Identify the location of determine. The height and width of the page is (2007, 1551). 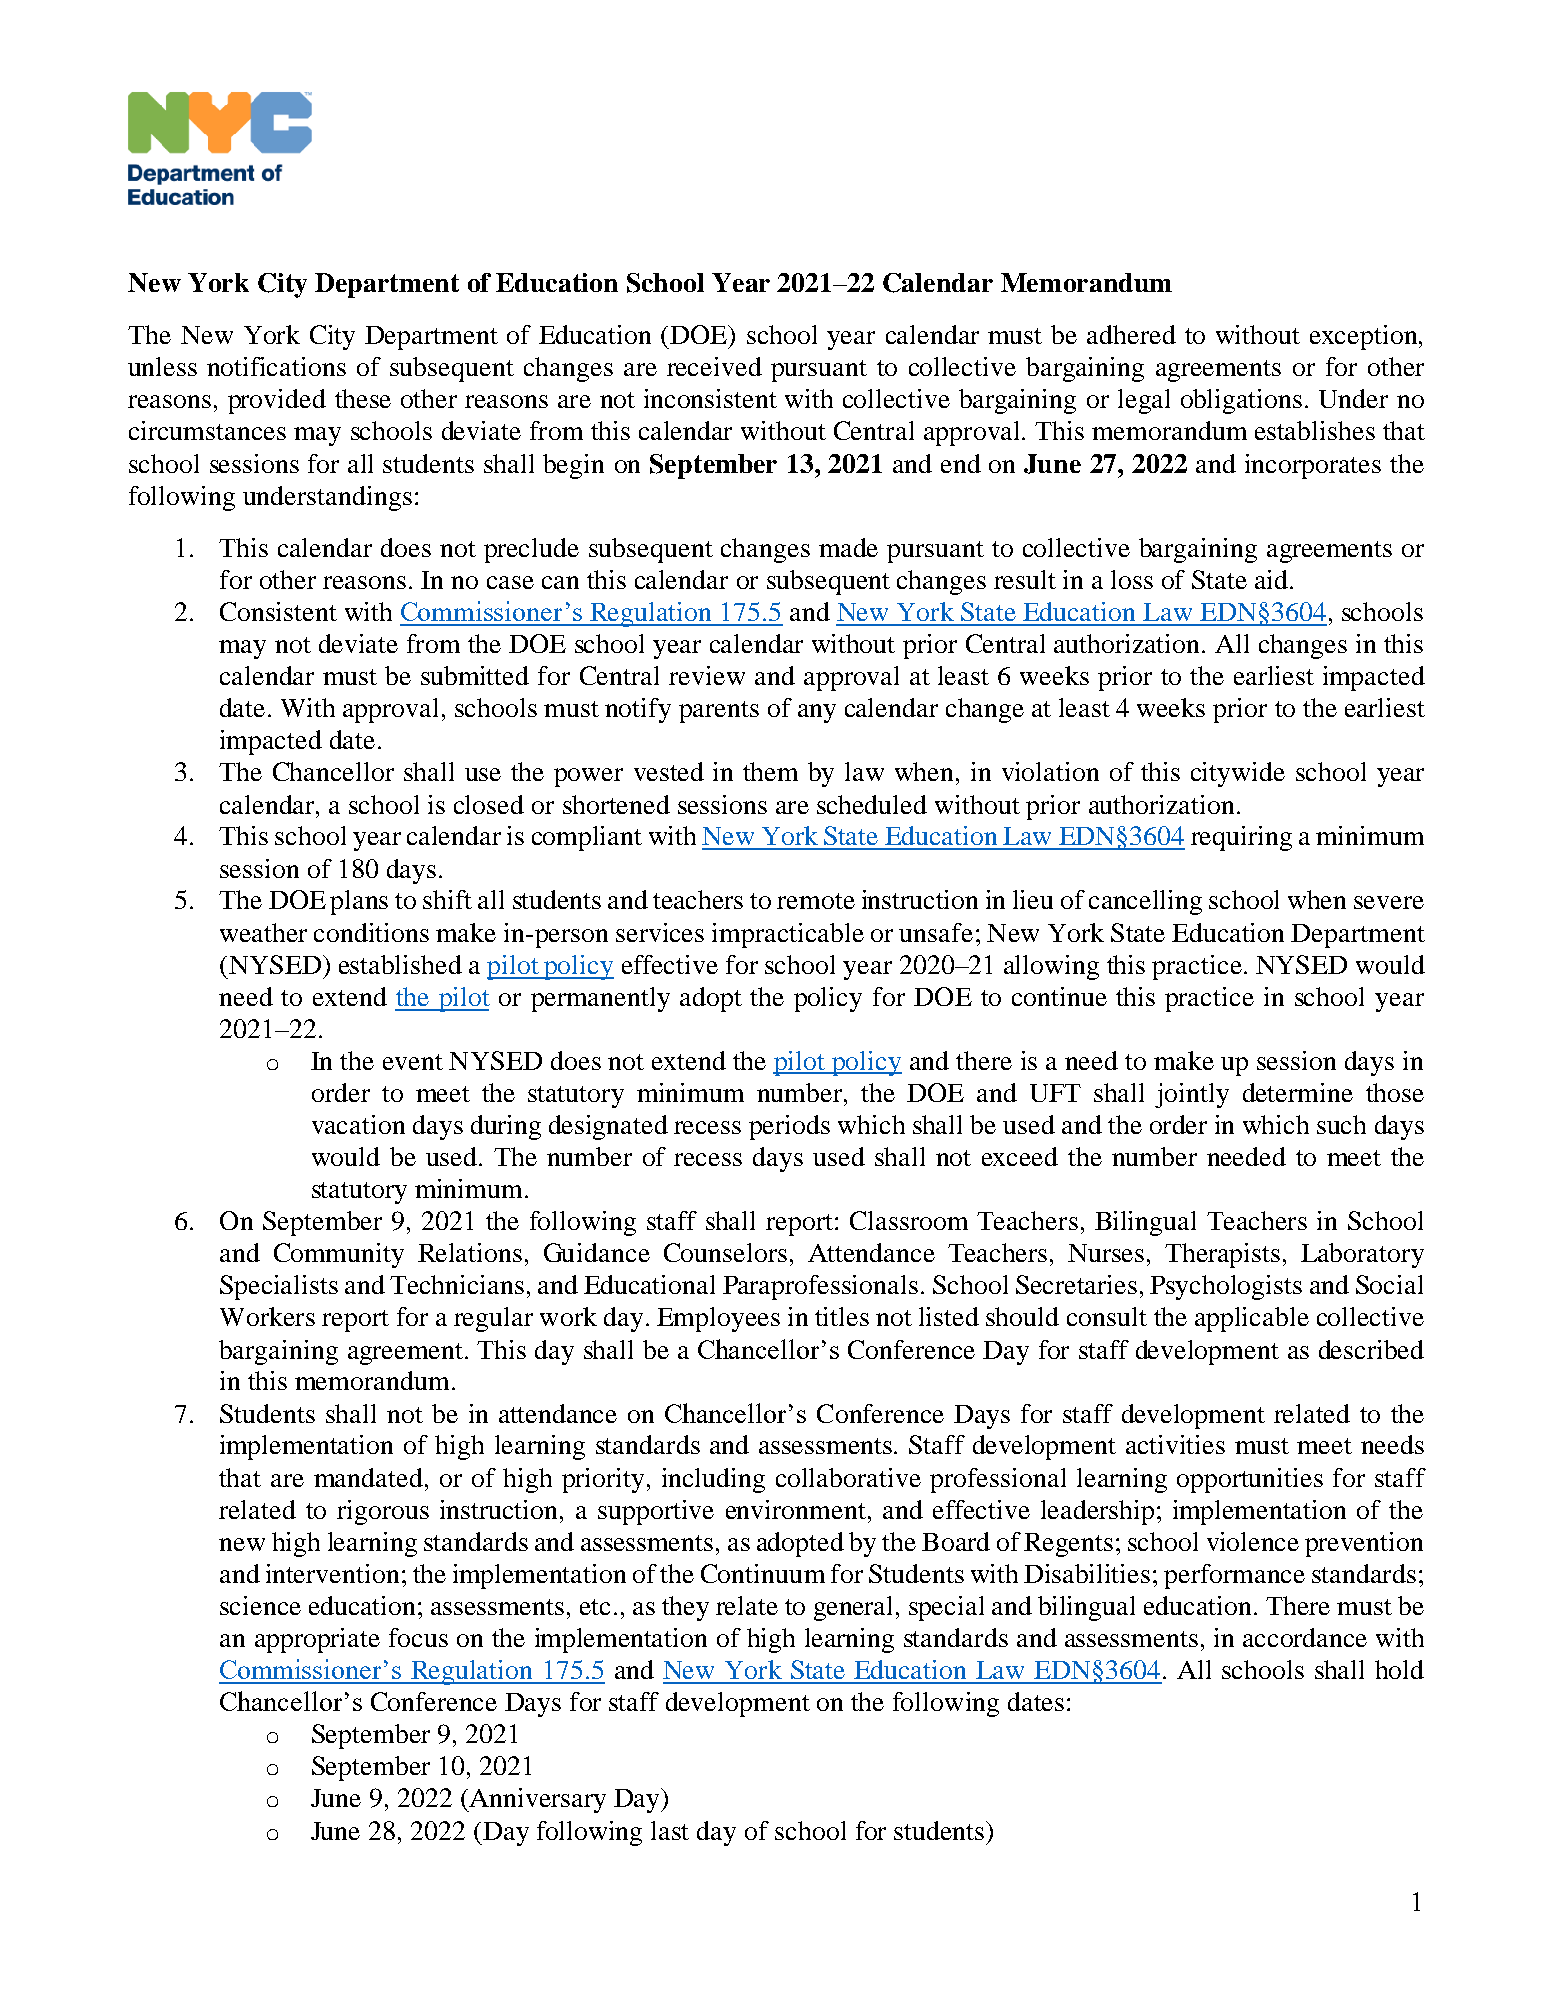
(1298, 1092).
